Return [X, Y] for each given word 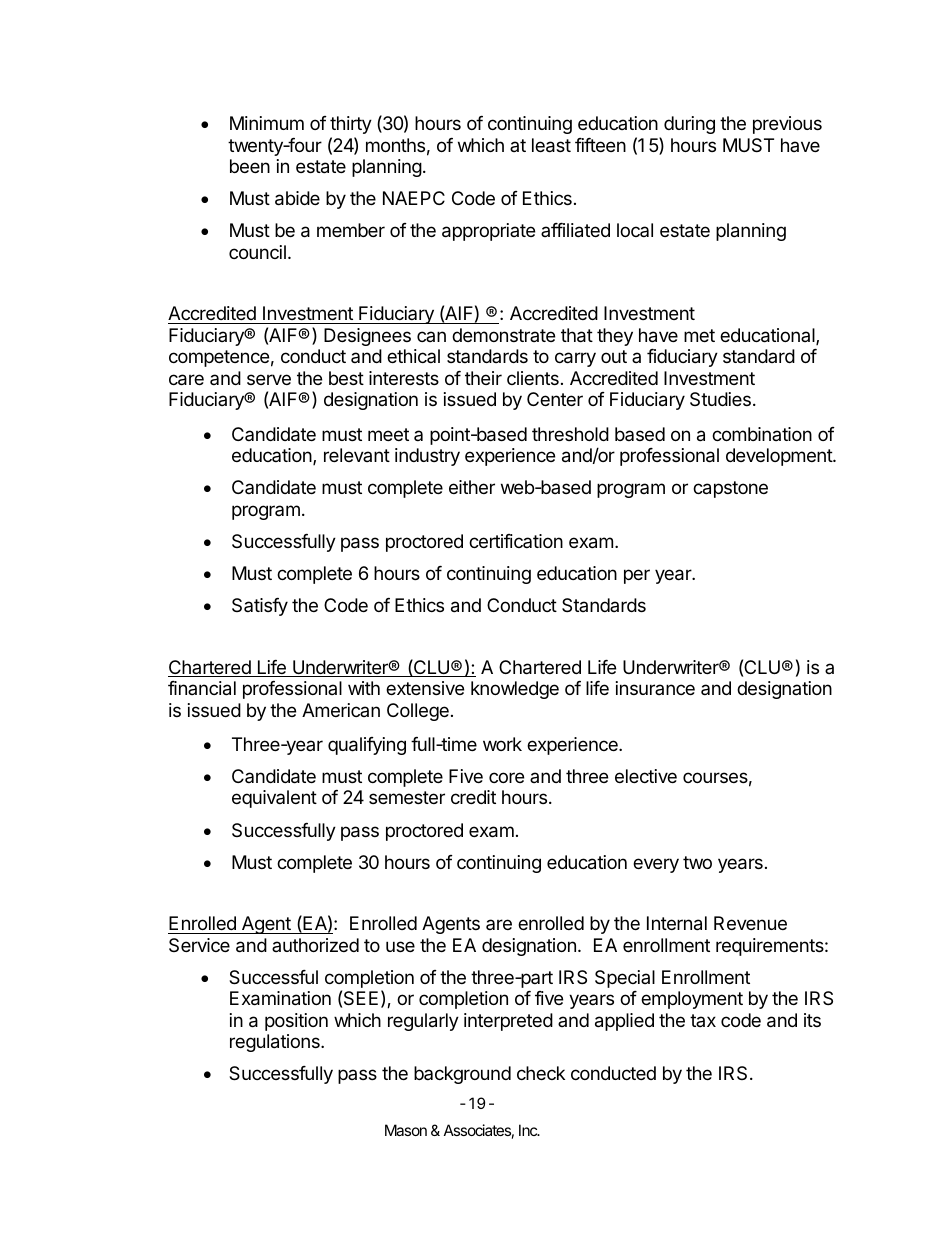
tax [703, 1020]
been [250, 166]
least [551, 145]
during [689, 125]
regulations [276, 1043]
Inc [529, 1130]
